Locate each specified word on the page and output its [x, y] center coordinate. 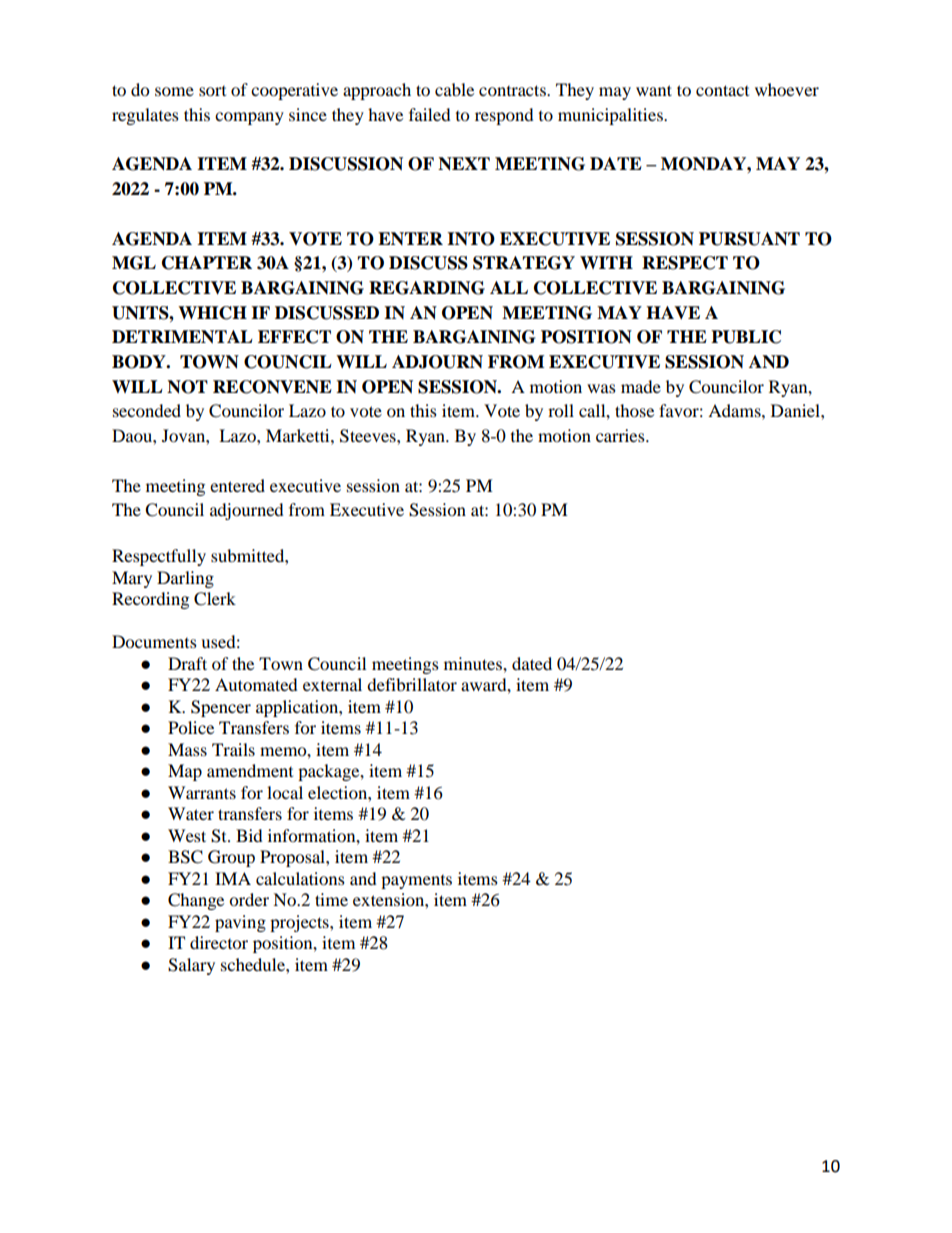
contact [722, 90]
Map [185, 772]
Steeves [369, 436]
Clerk [215, 599]
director [219, 942]
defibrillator [412, 684]
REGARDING [427, 288]
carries [621, 435]
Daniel [796, 410]
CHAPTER [207, 263]
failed [430, 114]
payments [416, 882]
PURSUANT [749, 239]
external [332, 684]
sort [212, 91]
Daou [133, 435]
